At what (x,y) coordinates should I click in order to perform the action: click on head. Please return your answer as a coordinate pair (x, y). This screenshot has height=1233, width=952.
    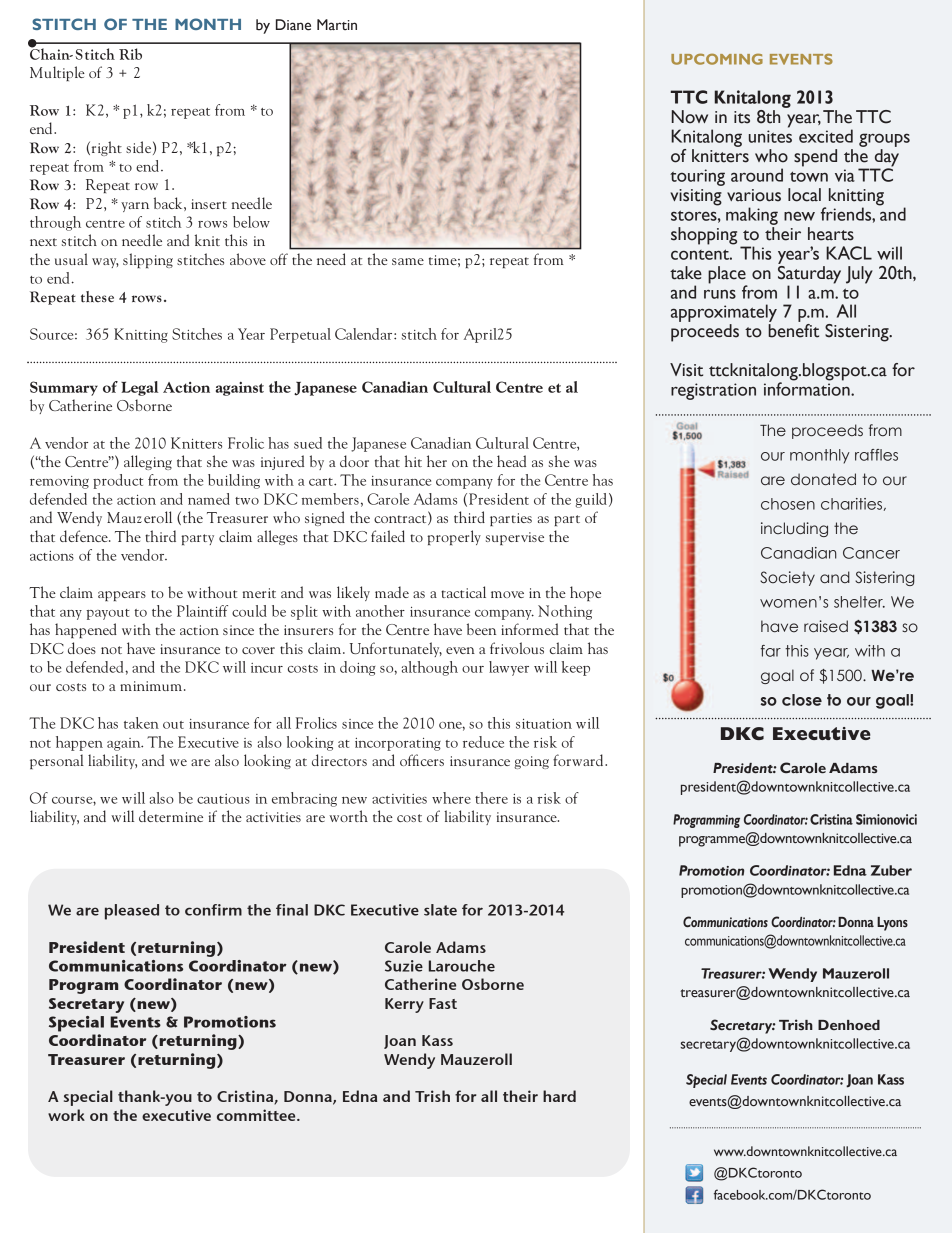
    Looking at the image, I should click on (511, 461).
